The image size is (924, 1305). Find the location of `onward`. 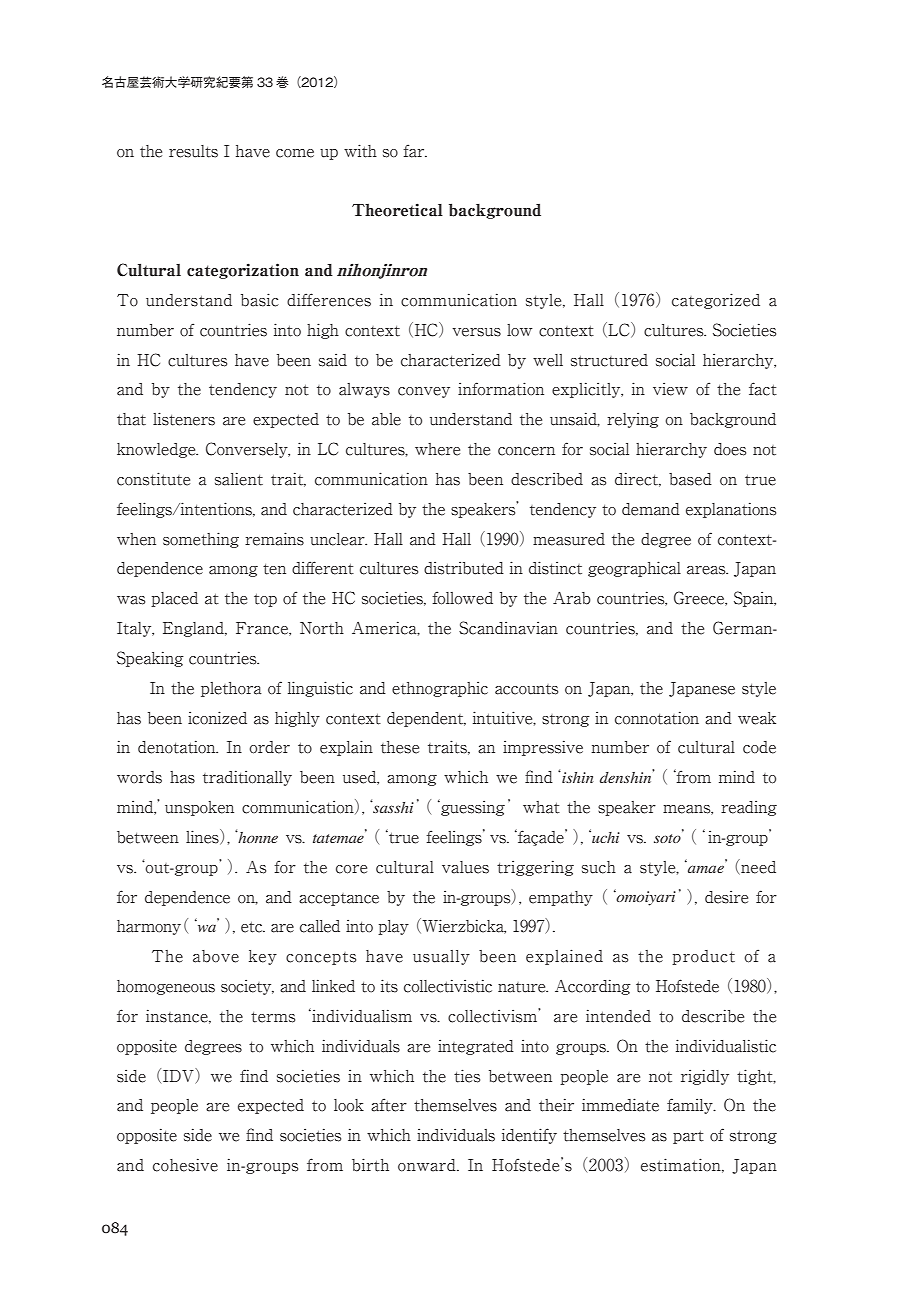

onward is located at coordinates (428, 1165).
